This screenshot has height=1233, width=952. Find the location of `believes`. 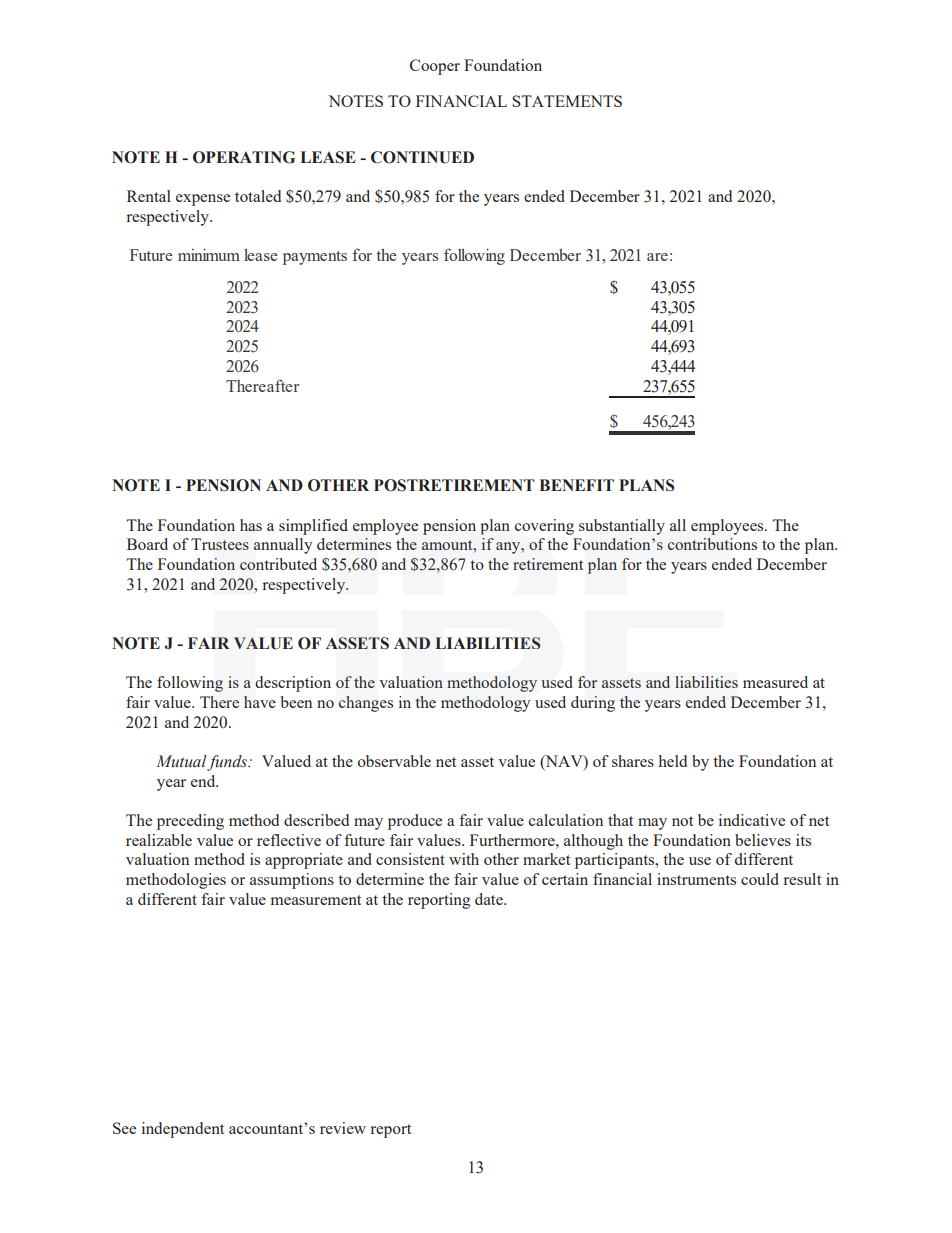

believes is located at coordinates (763, 840).
